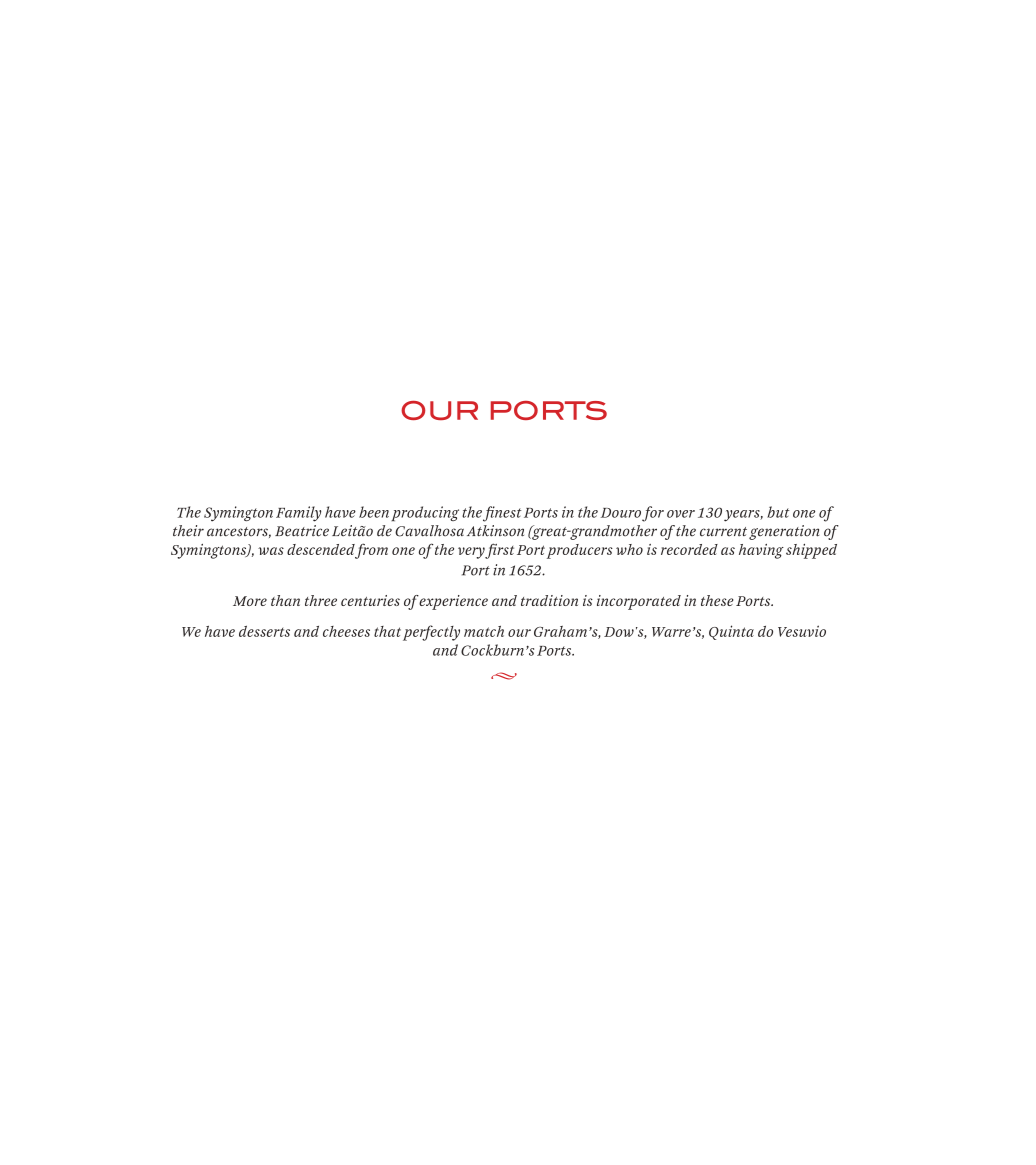  I want to click on current, so click(723, 531).
